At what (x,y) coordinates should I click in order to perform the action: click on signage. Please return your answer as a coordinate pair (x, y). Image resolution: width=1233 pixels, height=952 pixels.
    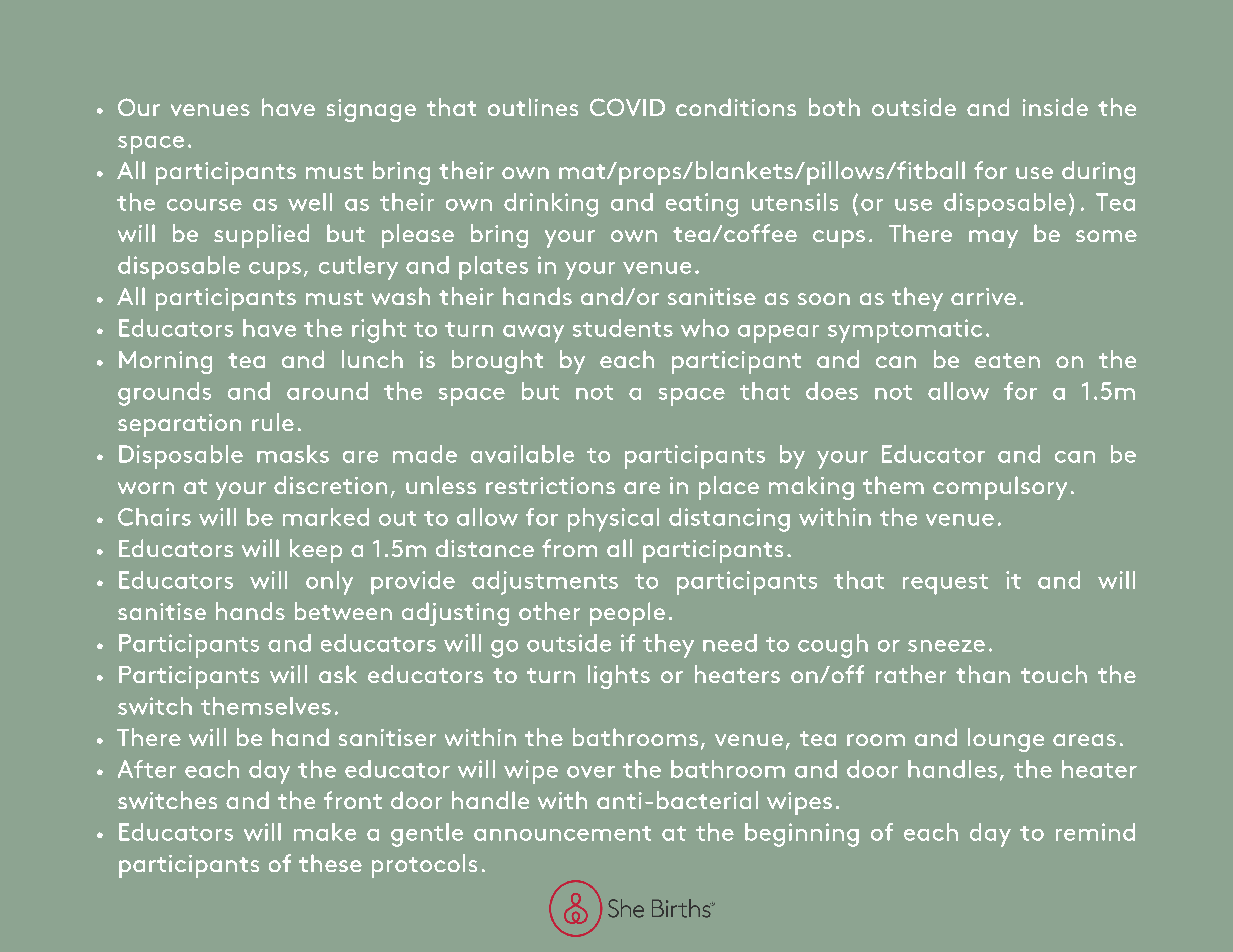
    Looking at the image, I should click on (371, 110).
